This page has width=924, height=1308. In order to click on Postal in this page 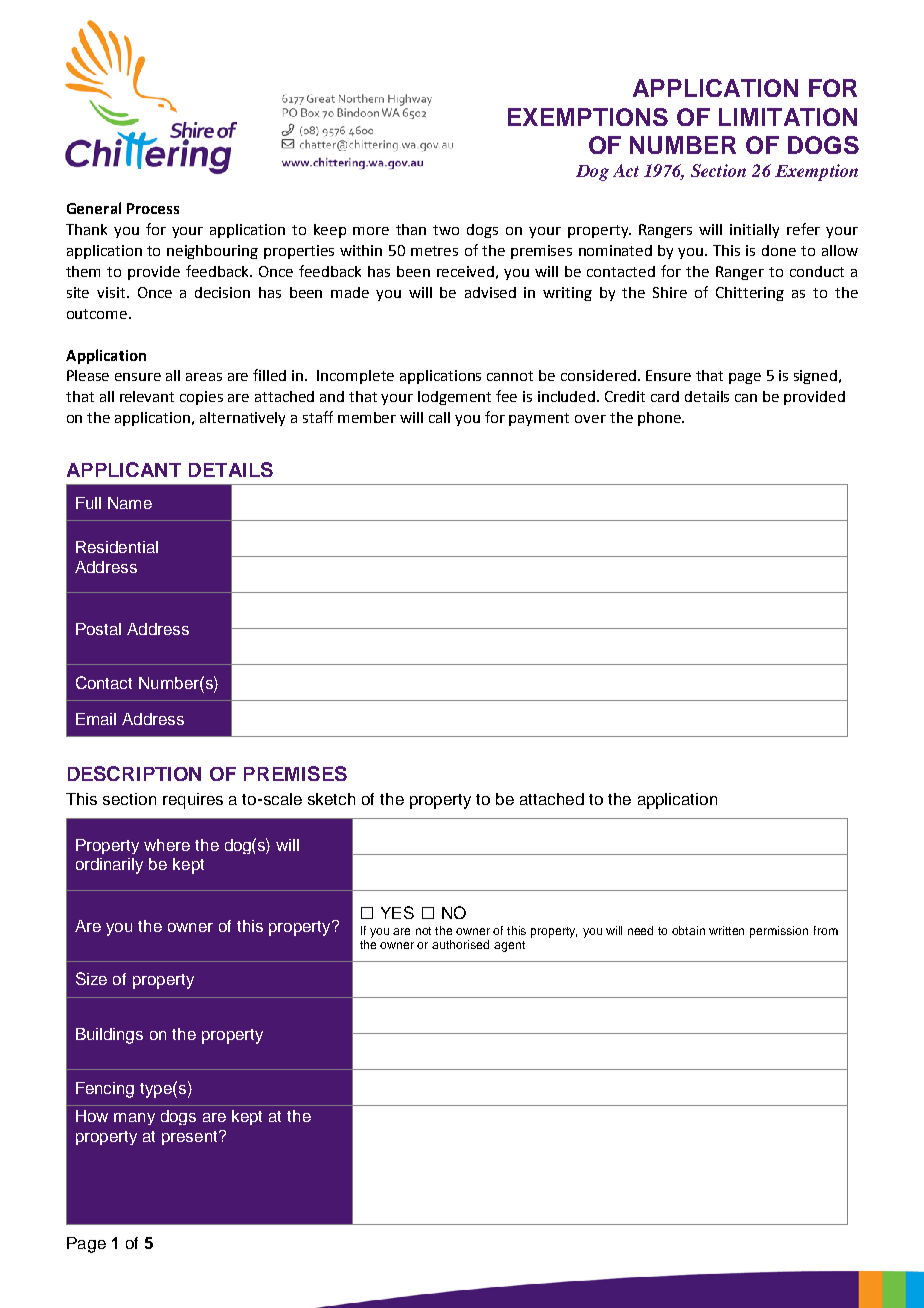, I will do `click(98, 629)`.
